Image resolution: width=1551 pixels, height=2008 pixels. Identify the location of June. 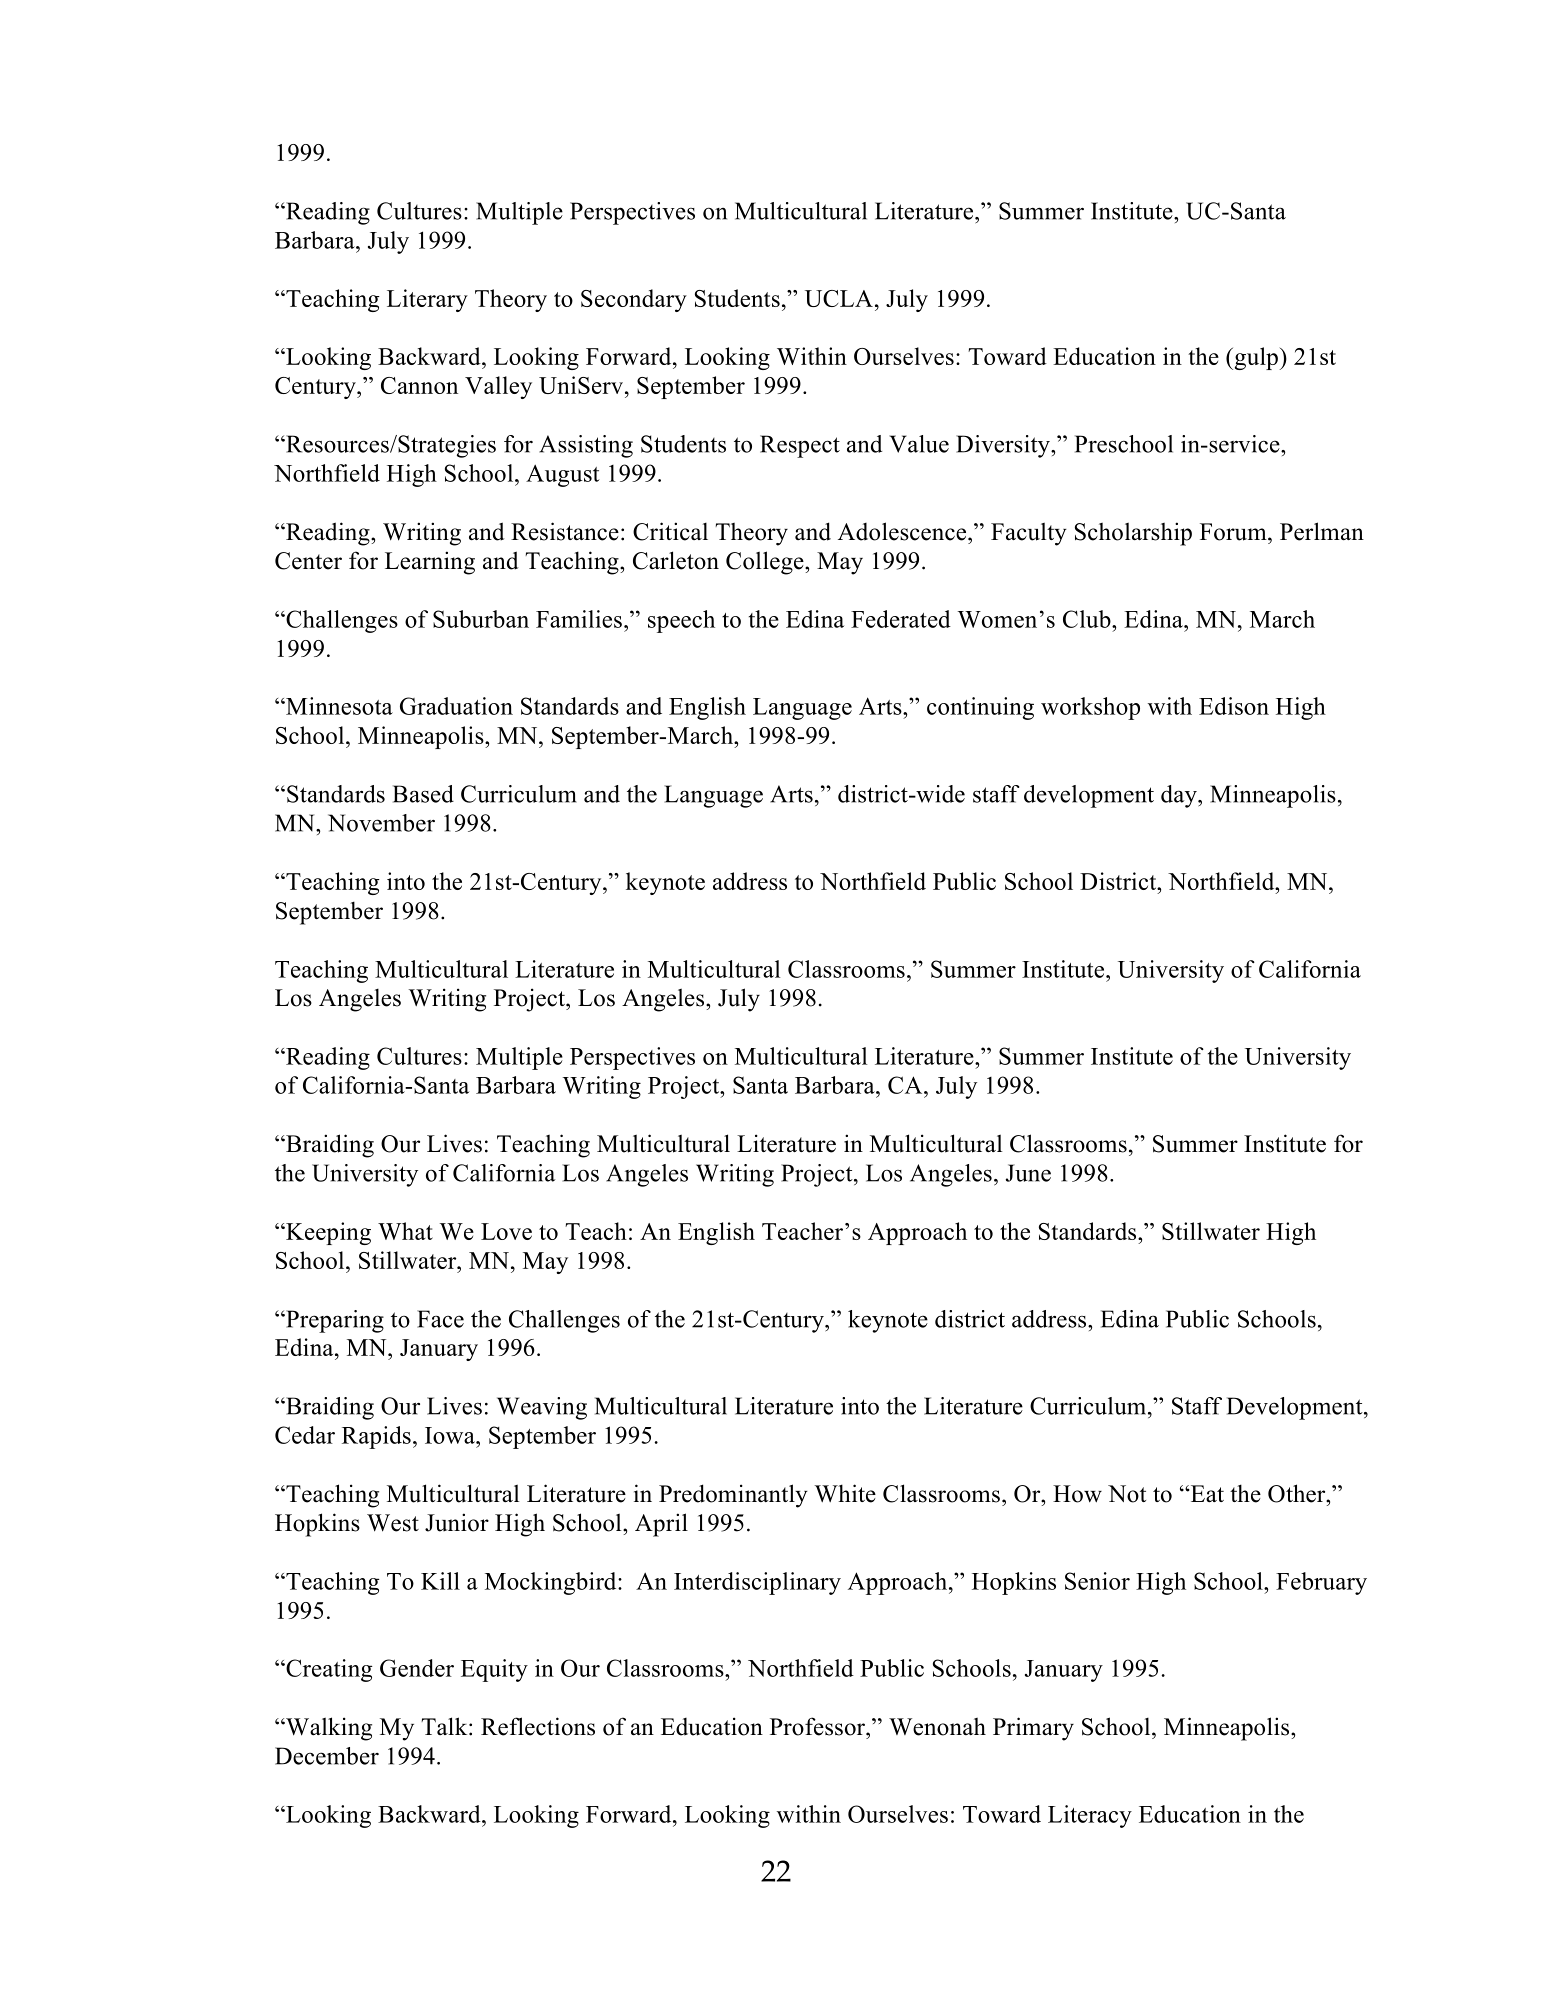
(1028, 1173).
